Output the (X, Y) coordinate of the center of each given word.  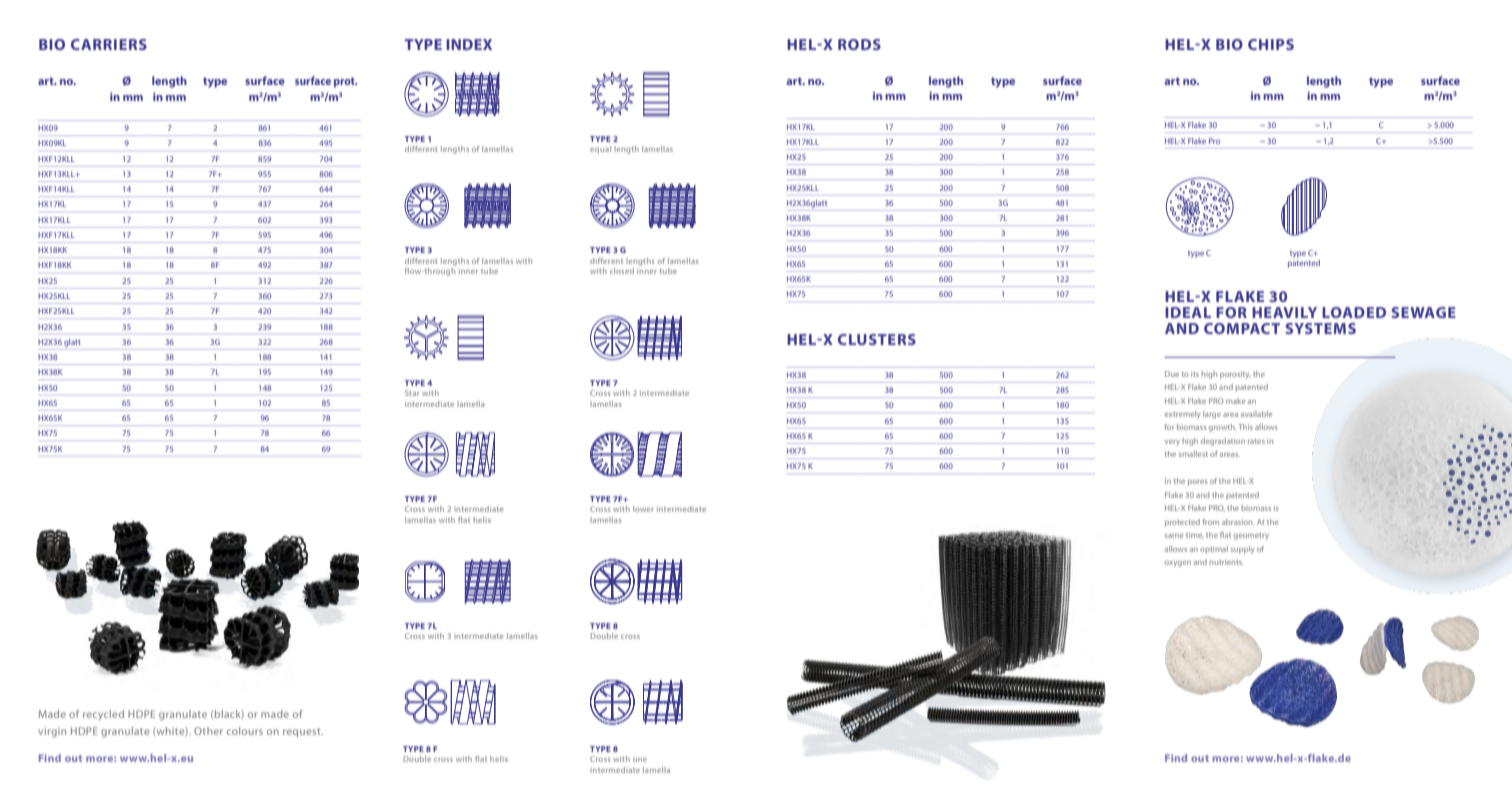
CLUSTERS (877, 339)
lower (643, 509)
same (1174, 536)
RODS (859, 44)
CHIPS (1271, 44)
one (640, 760)
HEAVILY (1284, 312)
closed (622, 271)
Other (208, 731)
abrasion (1238, 522)
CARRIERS (109, 44)
